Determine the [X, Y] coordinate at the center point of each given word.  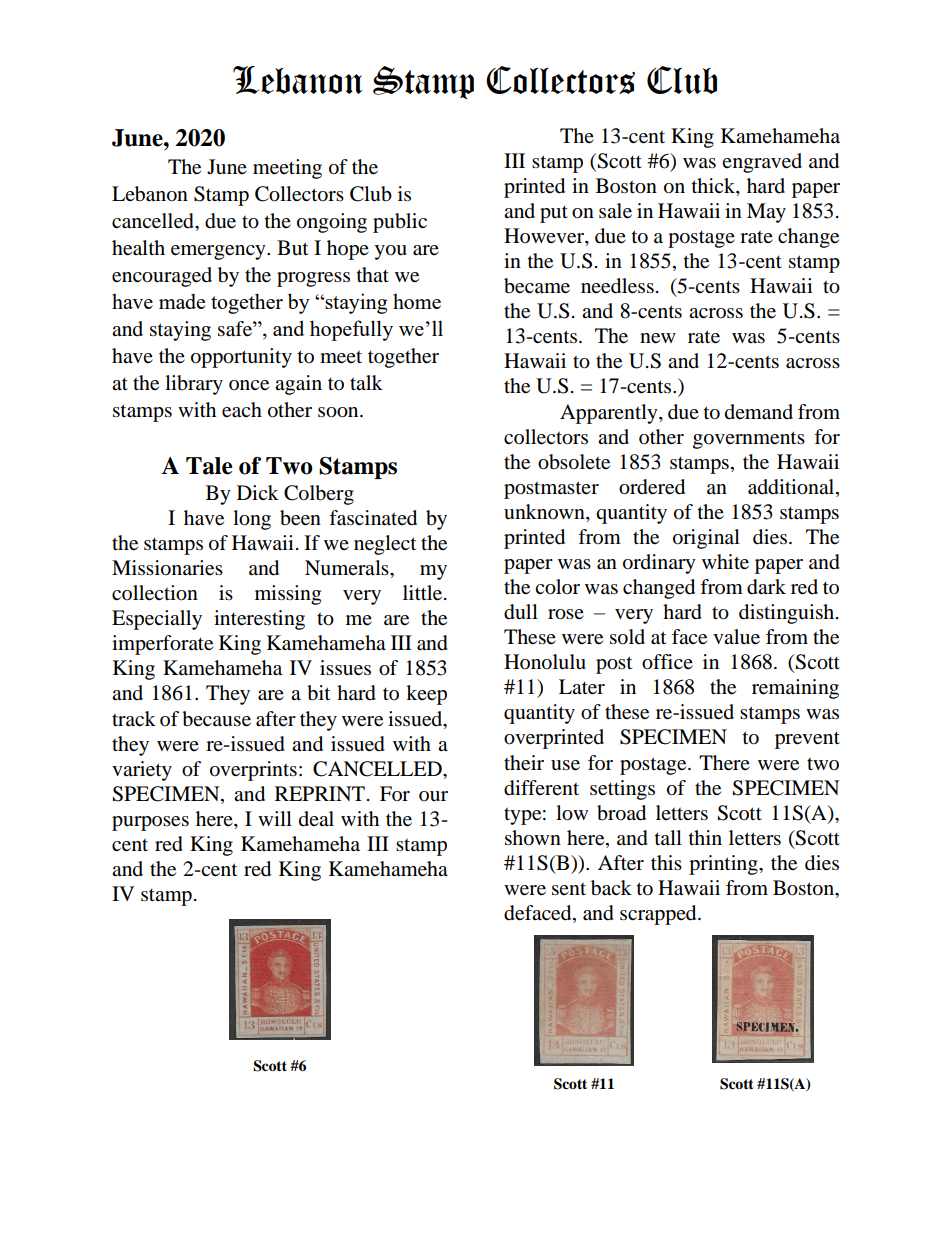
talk [366, 382]
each [242, 410]
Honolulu [545, 662]
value [736, 637]
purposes [150, 823]
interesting [259, 620]
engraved [762, 163]
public [400, 223]
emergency [219, 252]
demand [759, 412]
